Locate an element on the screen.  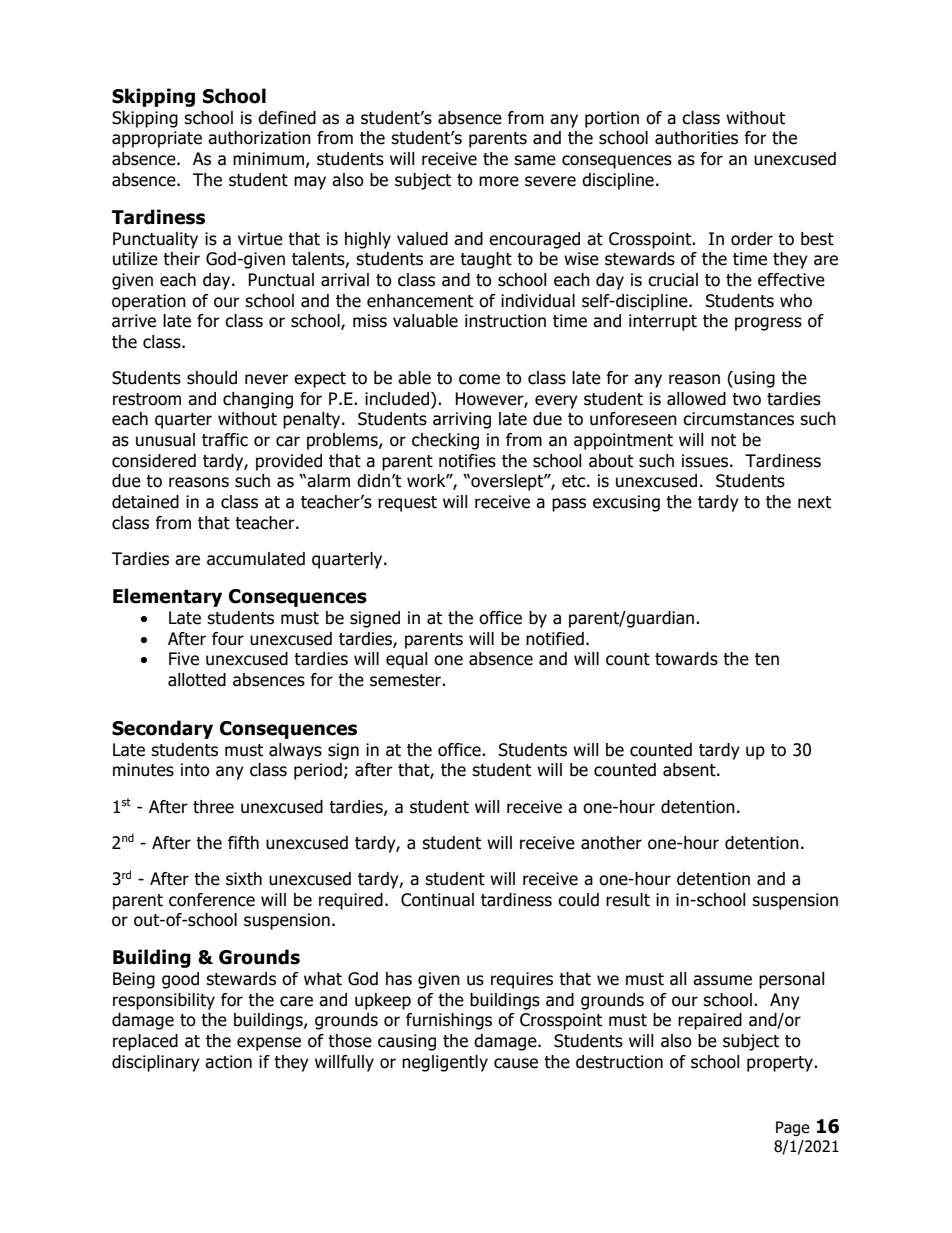
notified is located at coordinates (555, 639).
